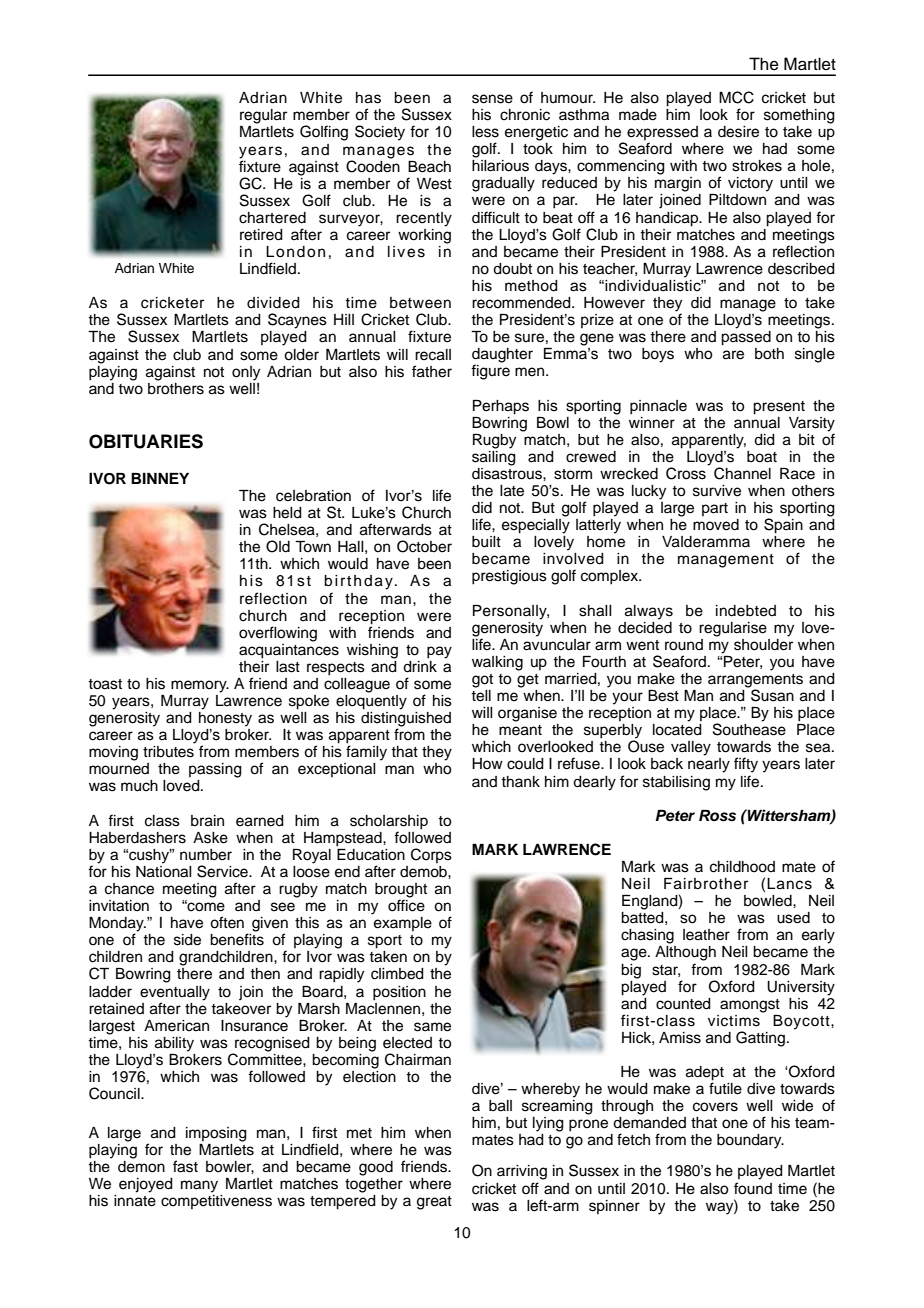 Image resolution: width=924 pixels, height=1308 pixels. What do you see at coordinates (525, 764) in the image?
I see `could` at bounding box center [525, 764].
